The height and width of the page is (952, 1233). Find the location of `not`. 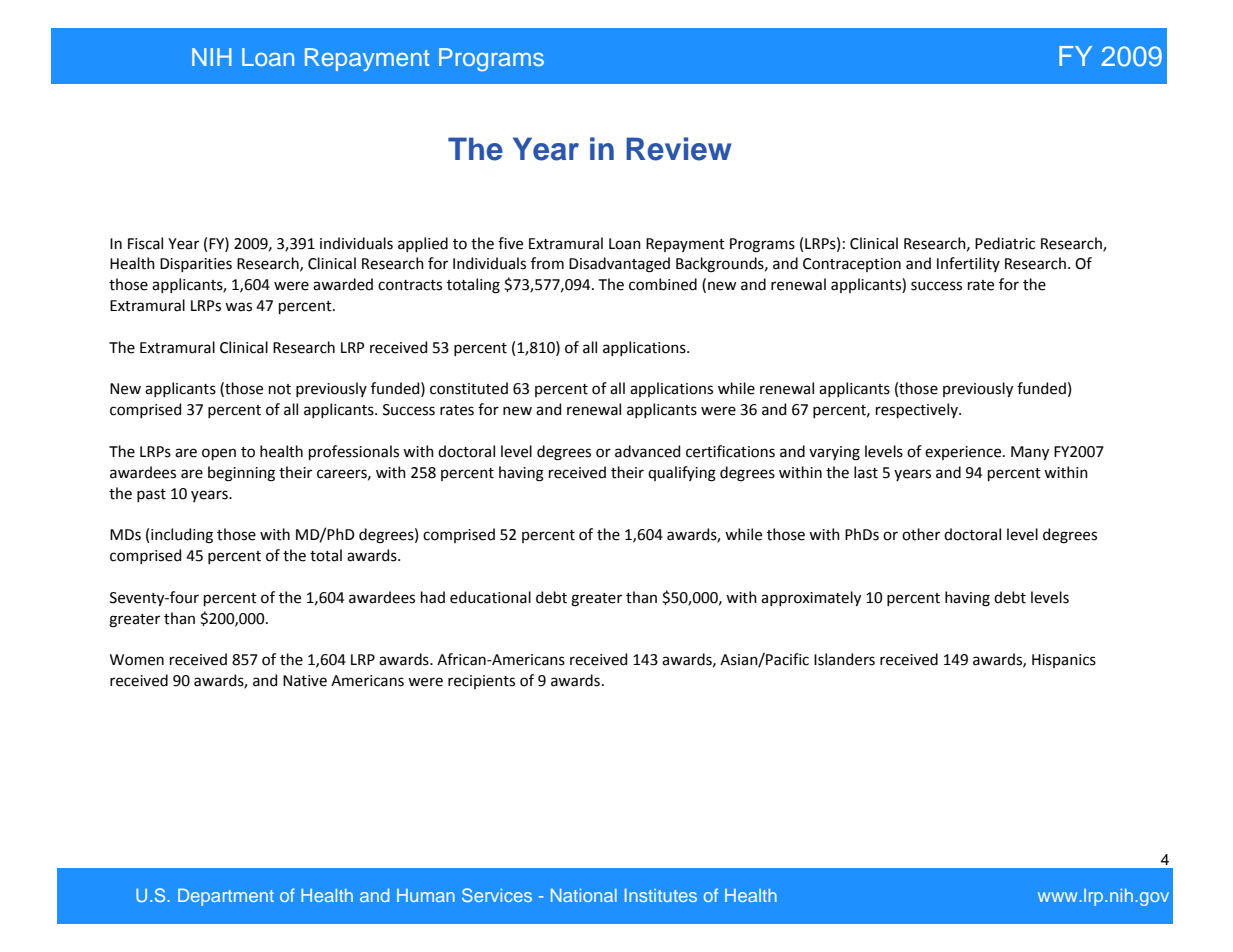

not is located at coordinates (280, 389).
